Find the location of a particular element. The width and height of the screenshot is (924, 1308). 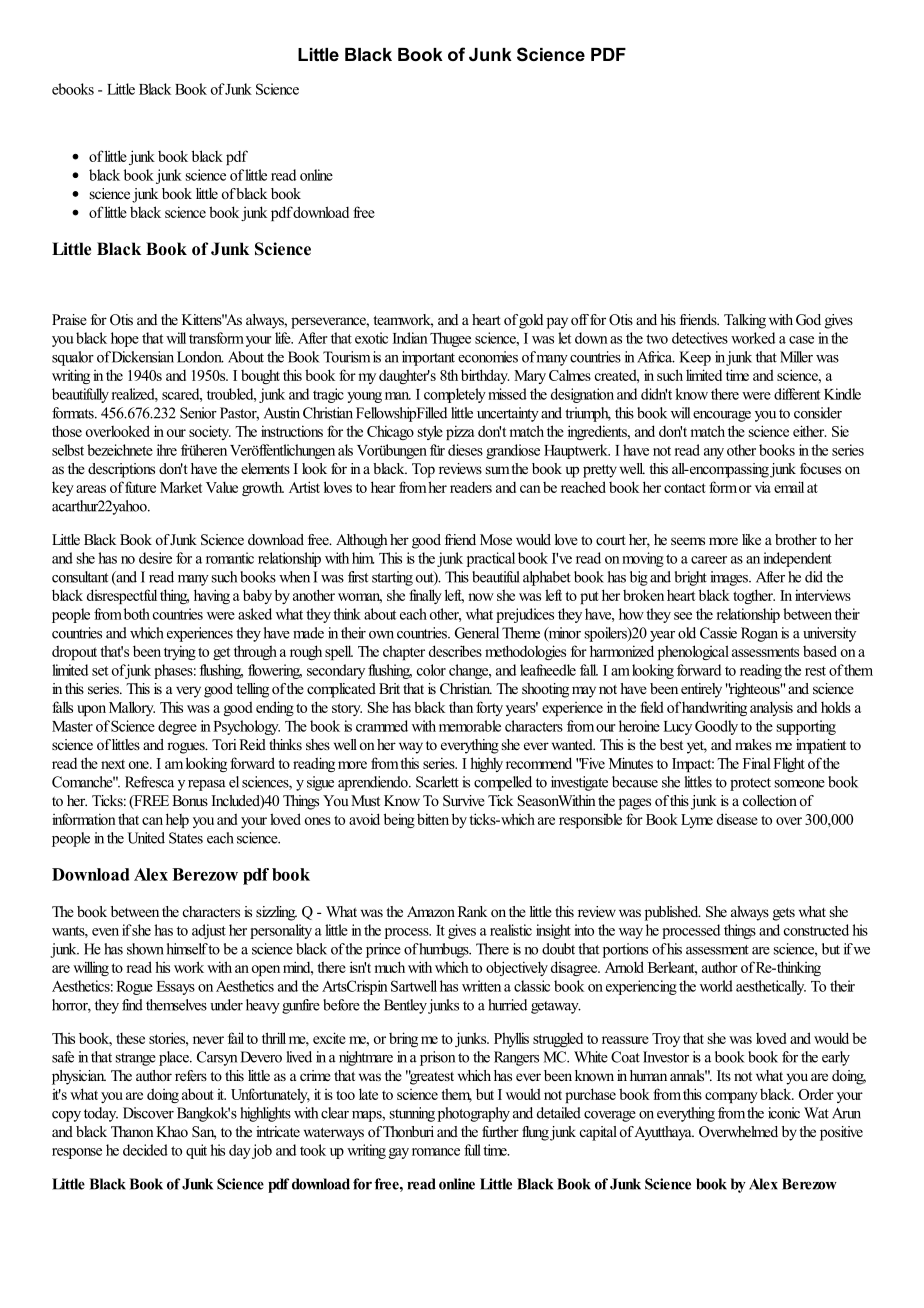

having is located at coordinates (212, 596).
